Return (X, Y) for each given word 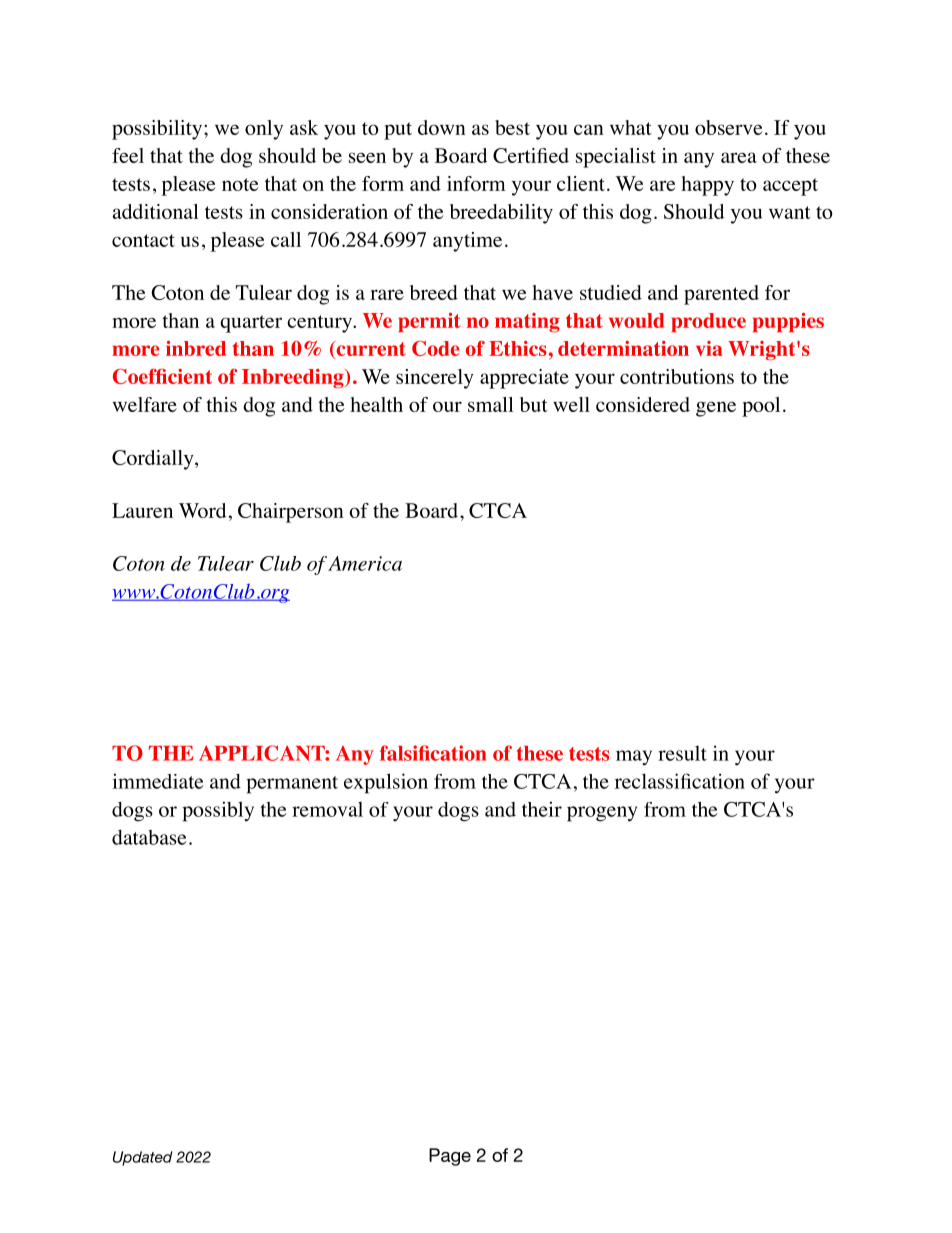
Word (202, 510)
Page (450, 1157)
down (442, 127)
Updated (143, 1158)
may (634, 758)
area (739, 157)
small (491, 404)
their (542, 809)
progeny (602, 814)
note (240, 184)
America (365, 563)
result (682, 753)
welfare (145, 404)
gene (716, 409)
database (149, 837)
